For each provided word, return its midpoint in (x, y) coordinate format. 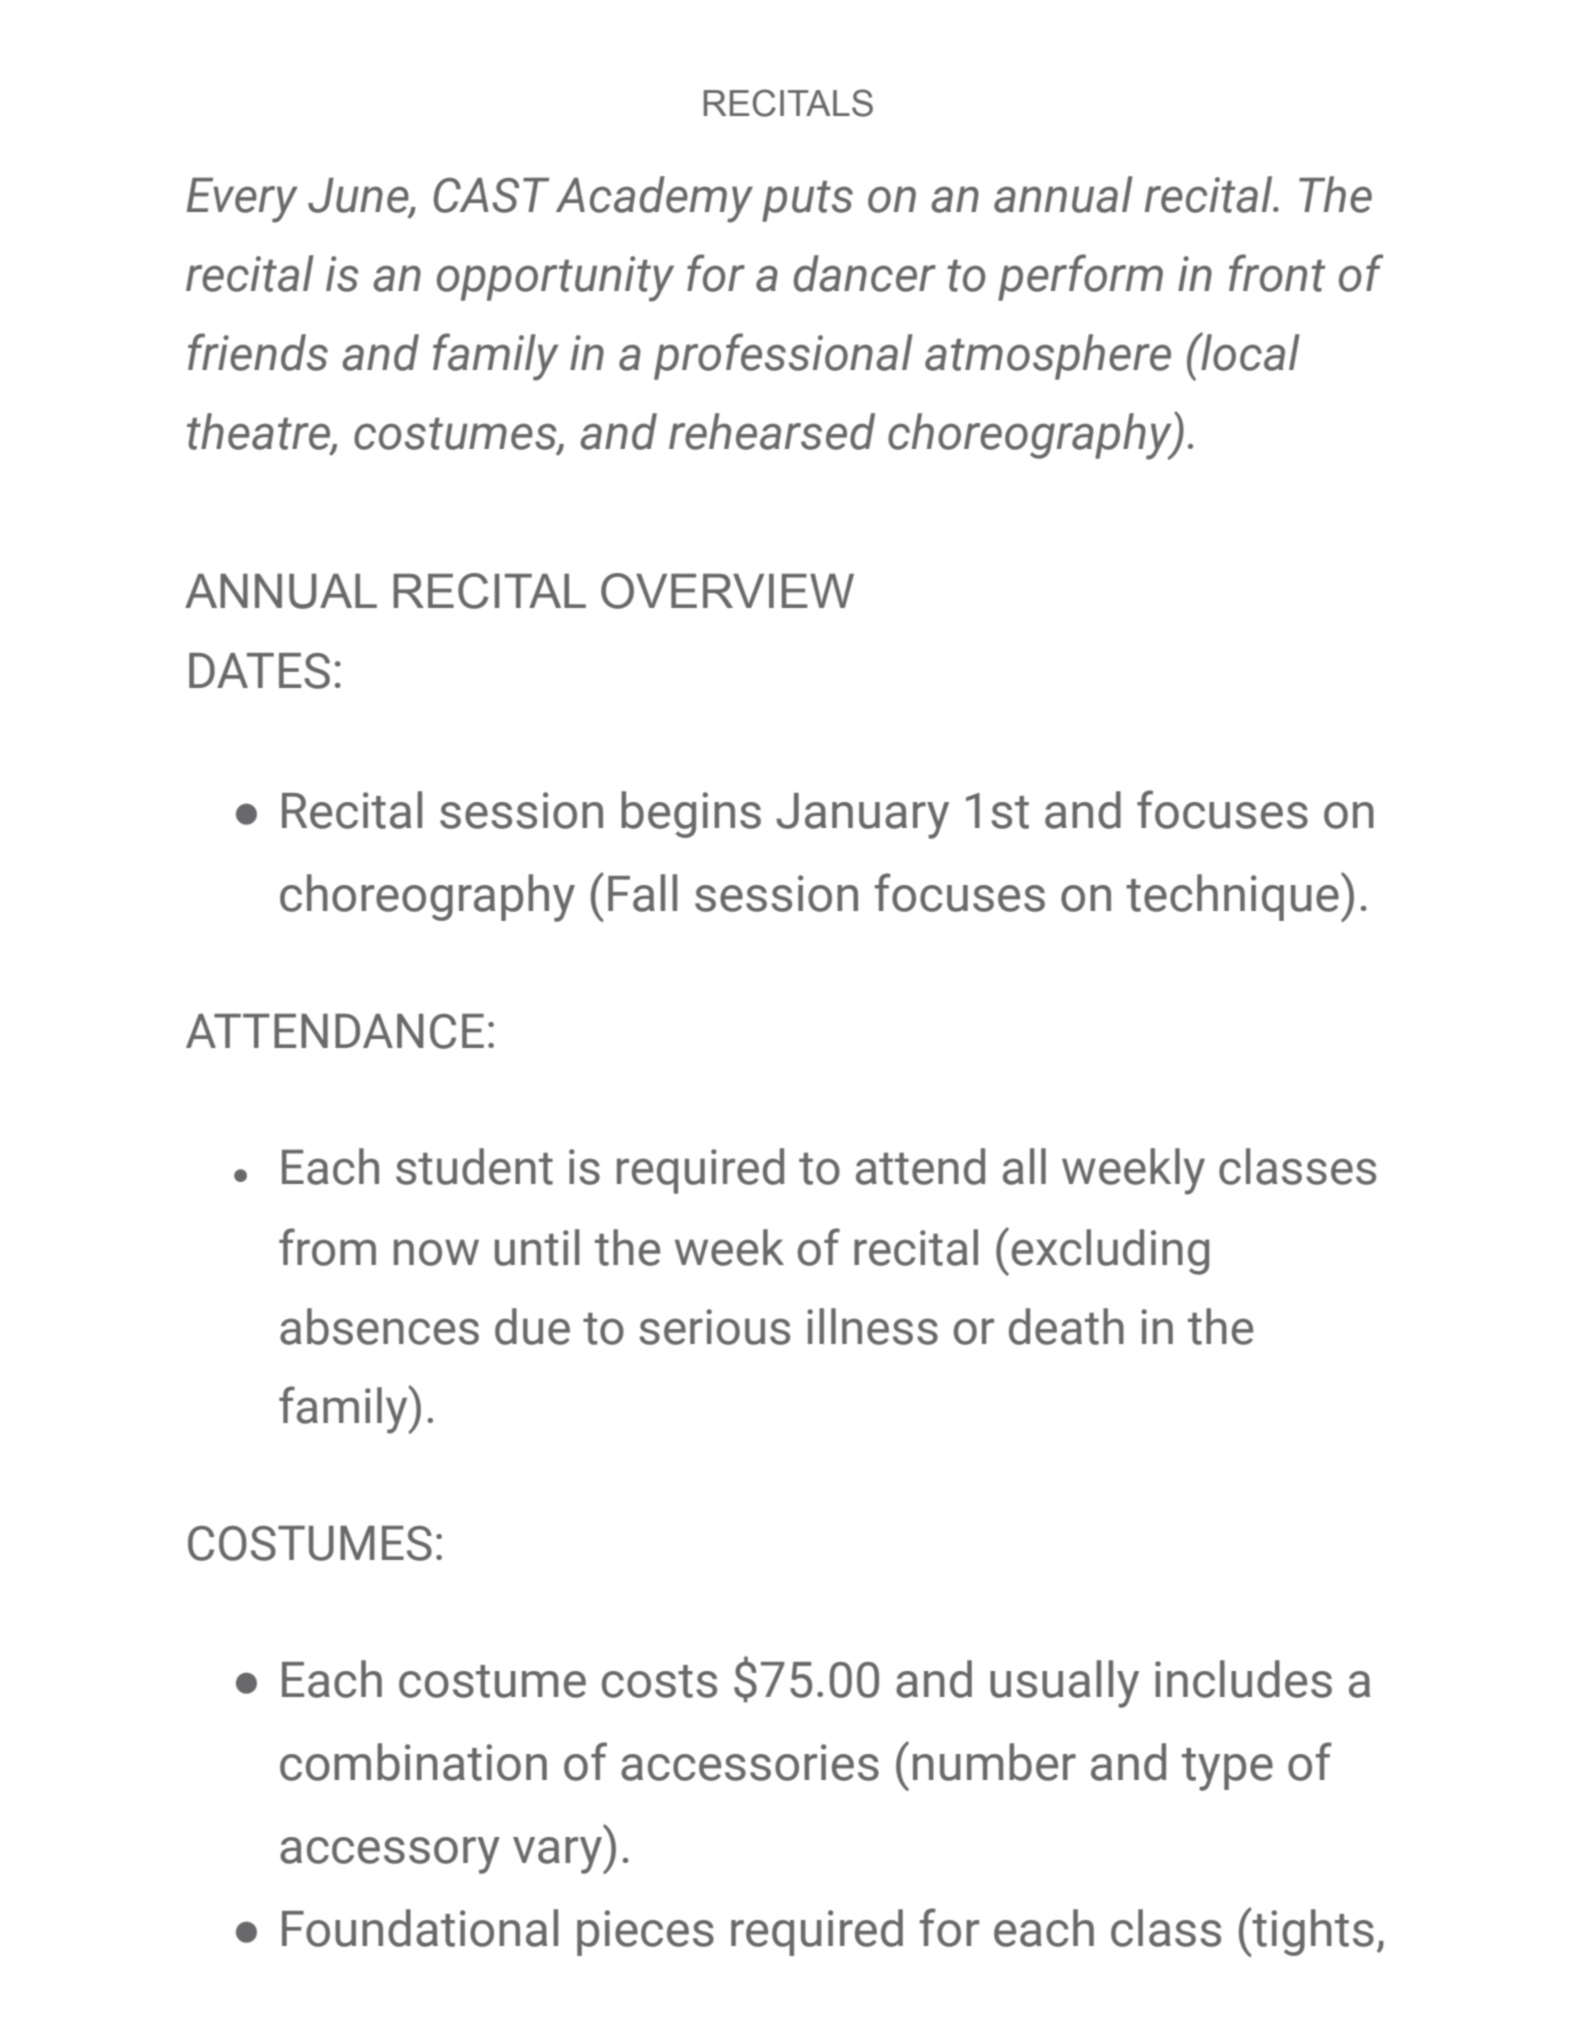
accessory (390, 1855)
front (1277, 273)
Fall (642, 893)
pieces (645, 1933)
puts (807, 201)
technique (1232, 897)
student (474, 1166)
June (359, 196)
